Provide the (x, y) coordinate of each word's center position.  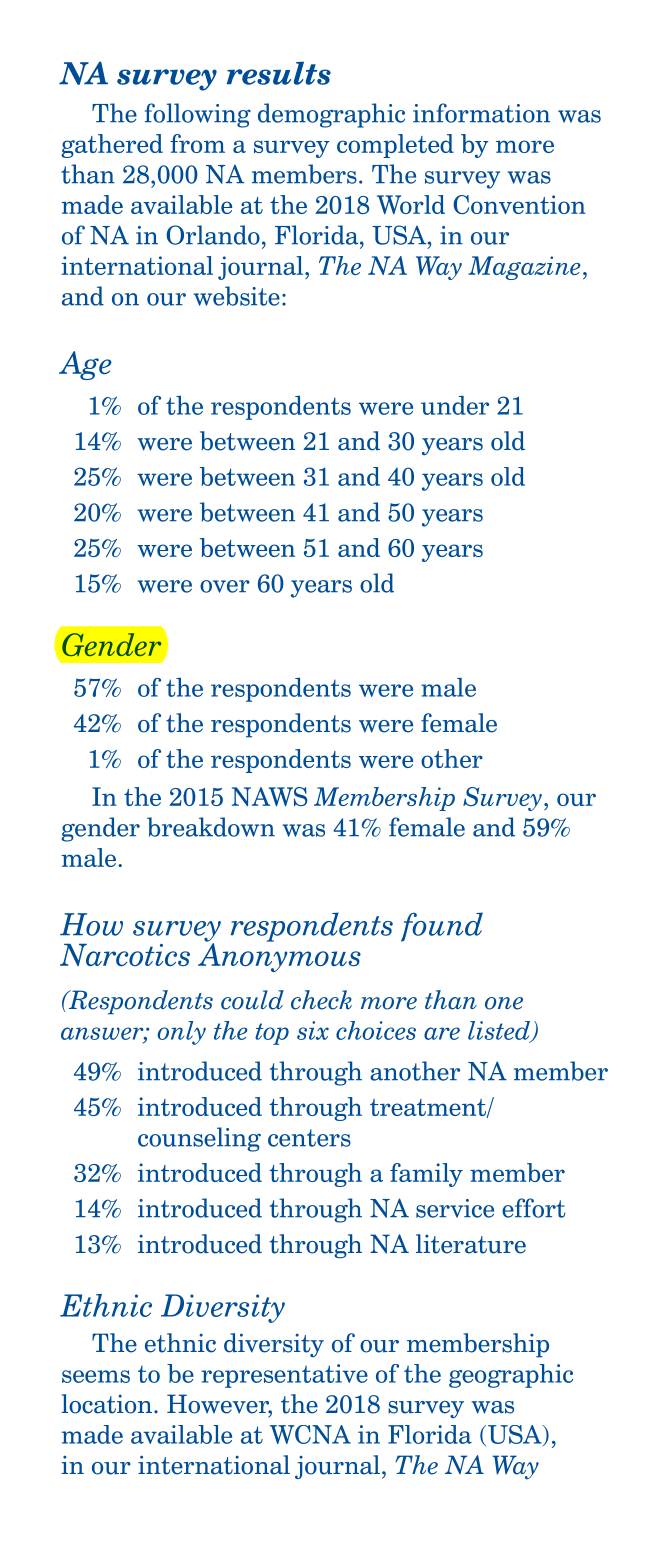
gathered (112, 146)
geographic (511, 1376)
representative (284, 1376)
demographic (331, 115)
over (225, 586)
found (442, 927)
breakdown (211, 827)
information (481, 113)
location (106, 1404)
